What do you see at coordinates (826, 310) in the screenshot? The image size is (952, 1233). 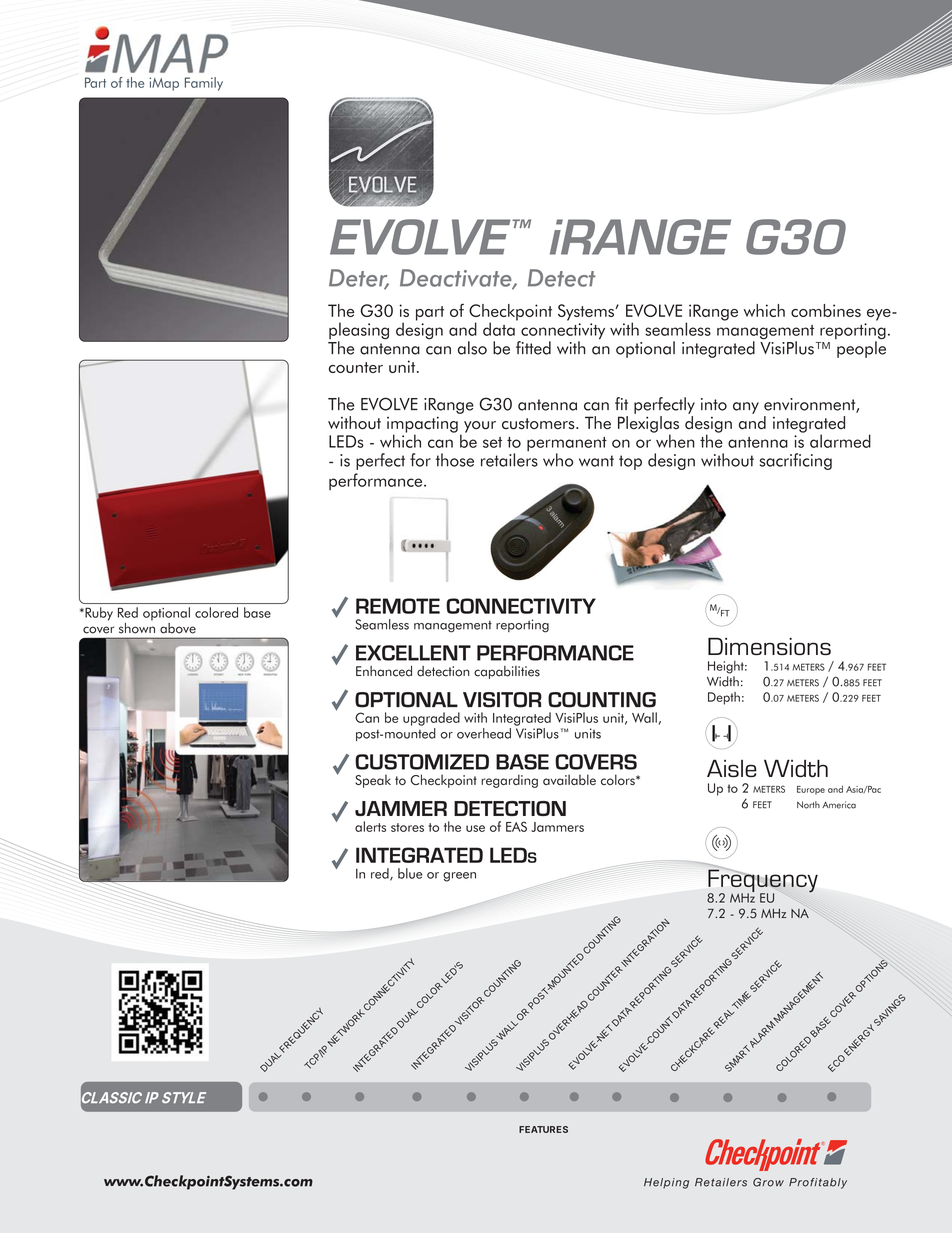 I see `combines` at bounding box center [826, 310].
